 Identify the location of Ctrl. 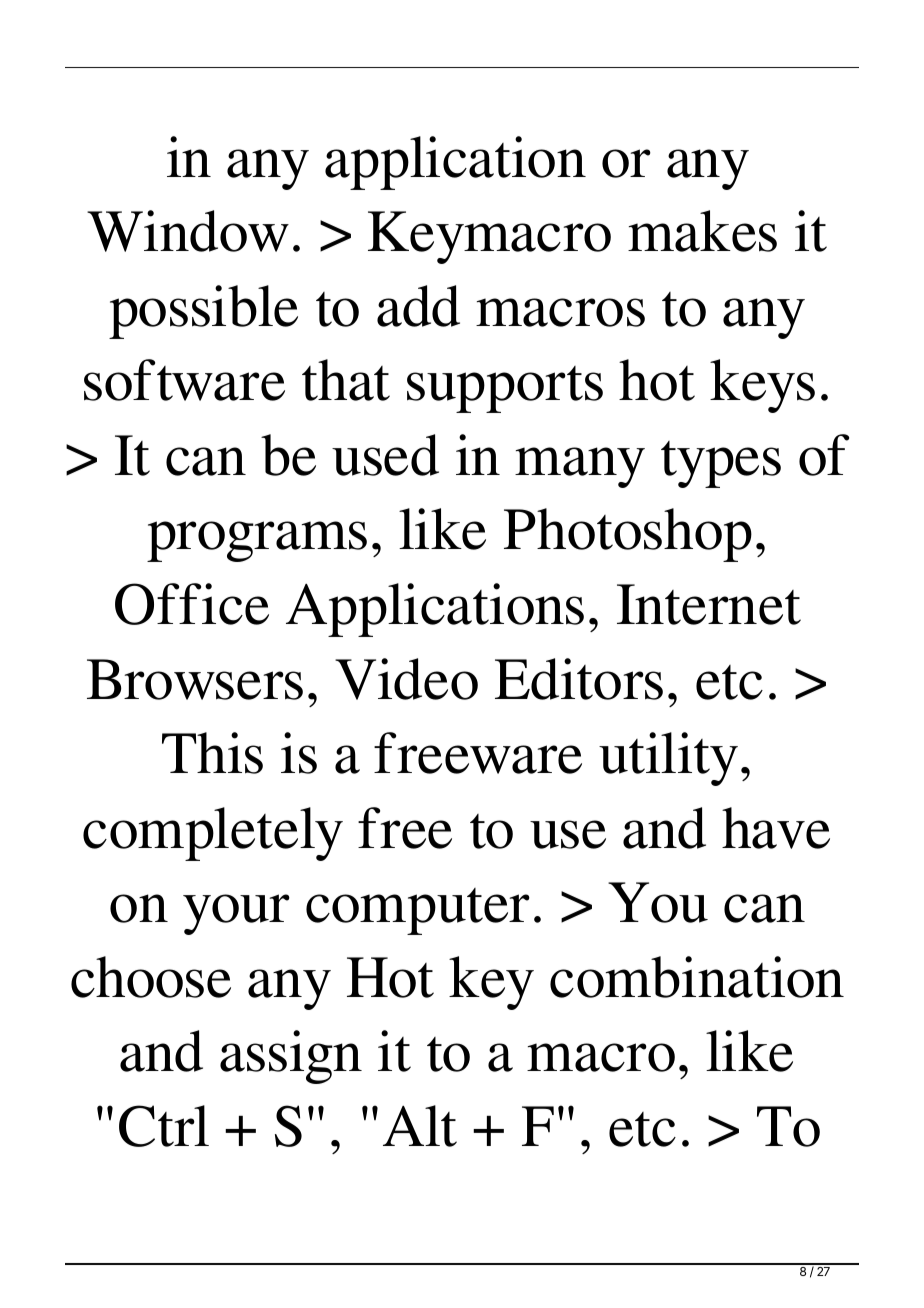
(164, 1126).
